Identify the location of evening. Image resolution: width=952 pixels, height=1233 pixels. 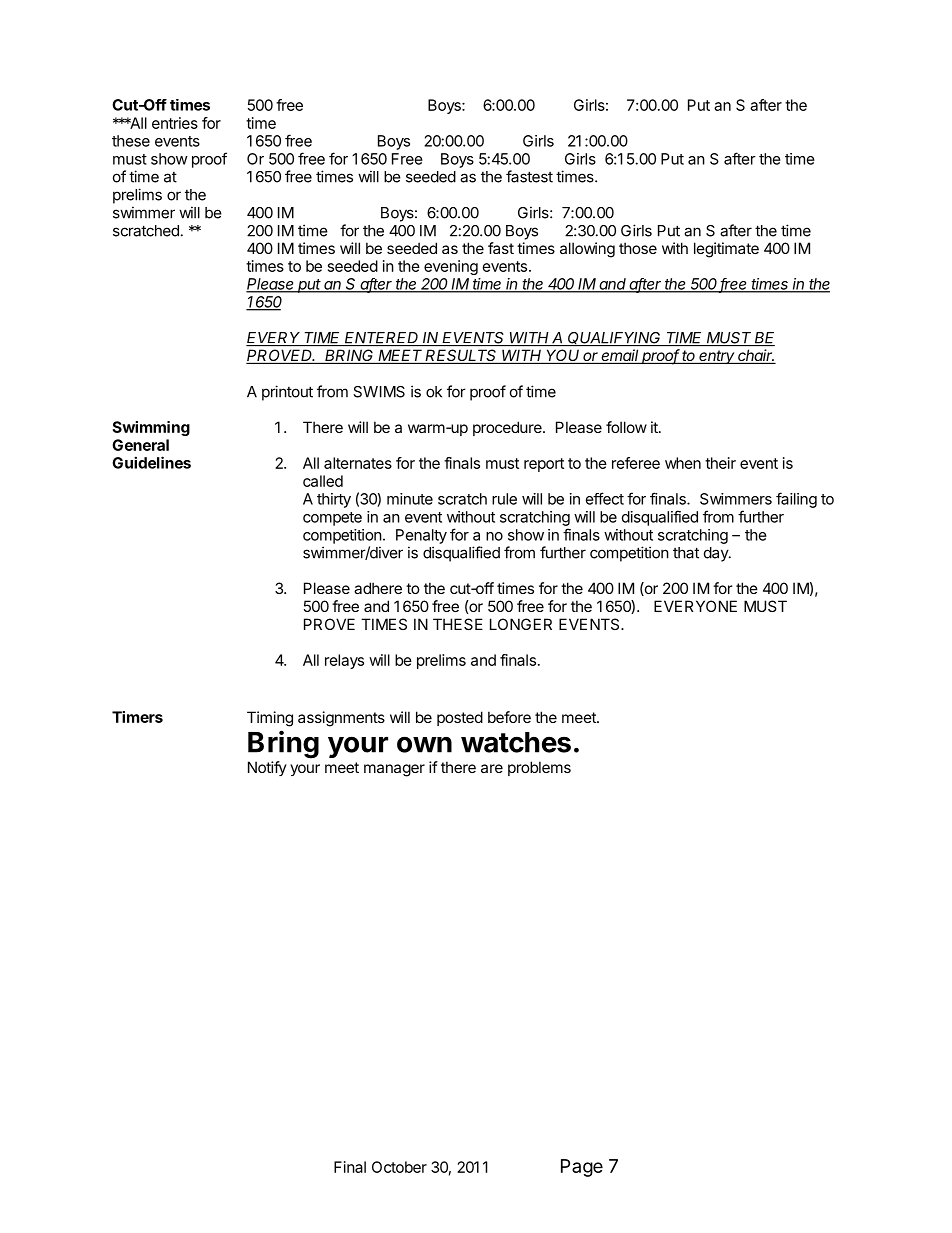
(451, 267).
